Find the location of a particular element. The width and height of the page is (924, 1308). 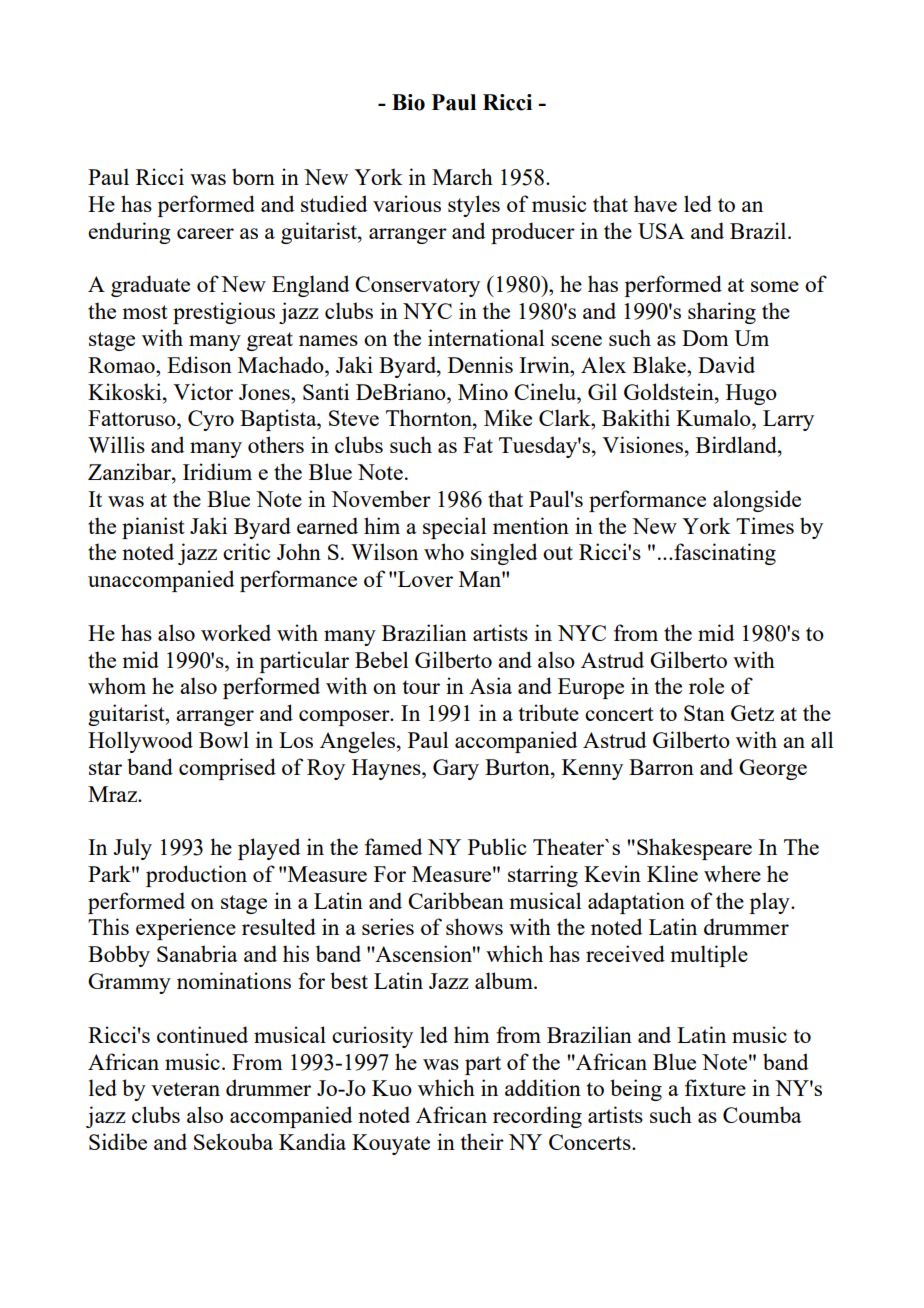

have is located at coordinates (655, 203).
